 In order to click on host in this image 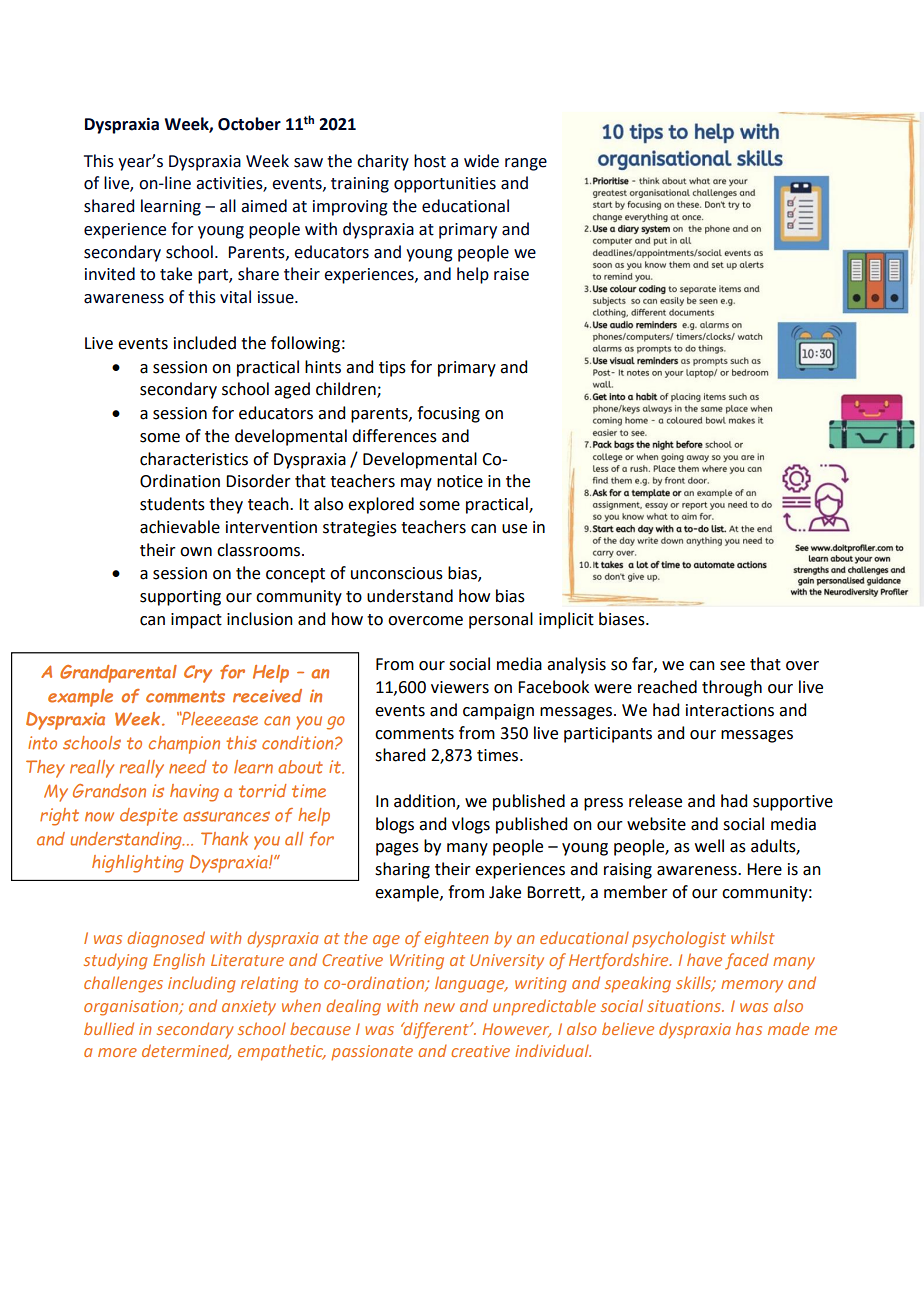, I will do `click(430, 161)`.
